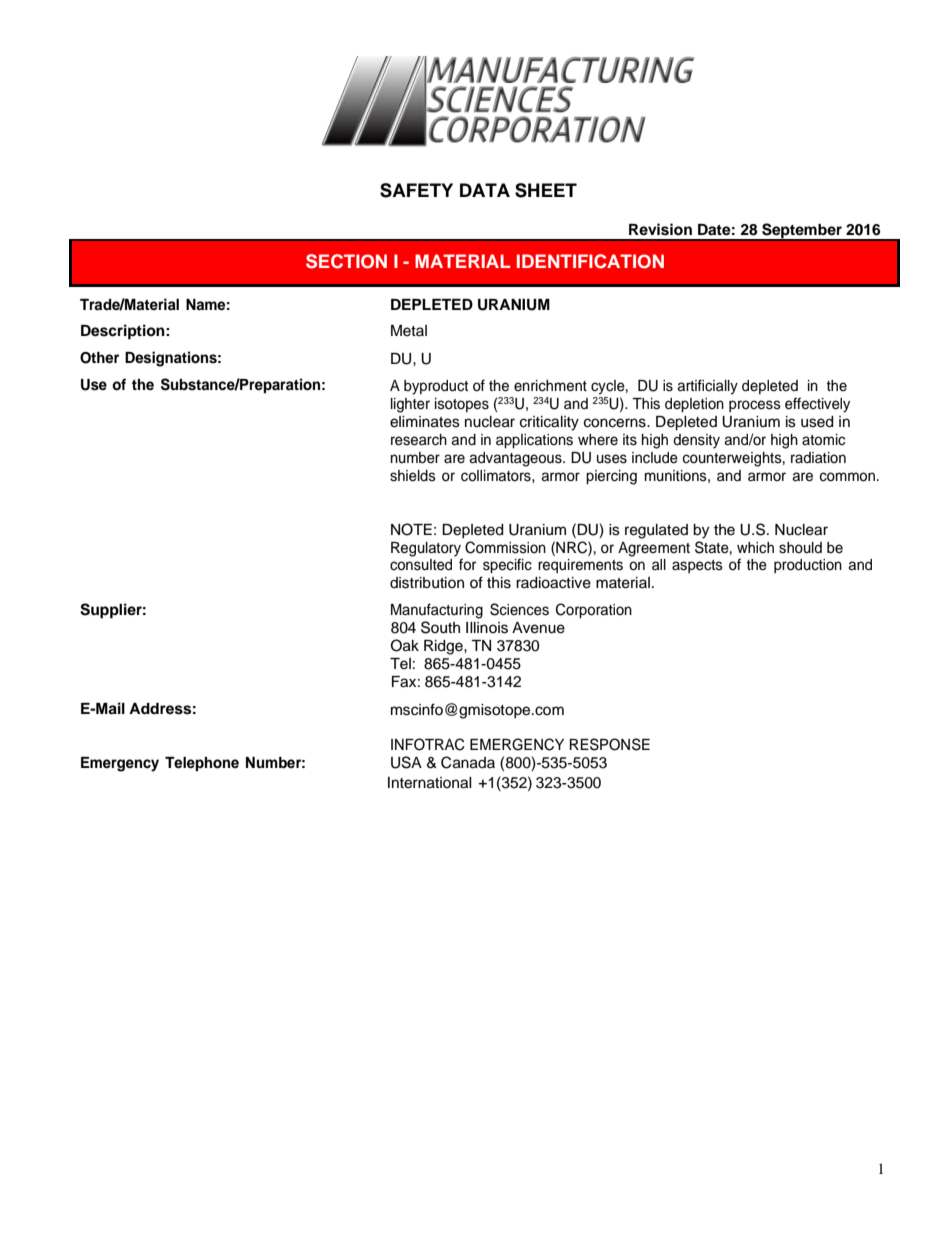  I want to click on DATA, so click(485, 190).
